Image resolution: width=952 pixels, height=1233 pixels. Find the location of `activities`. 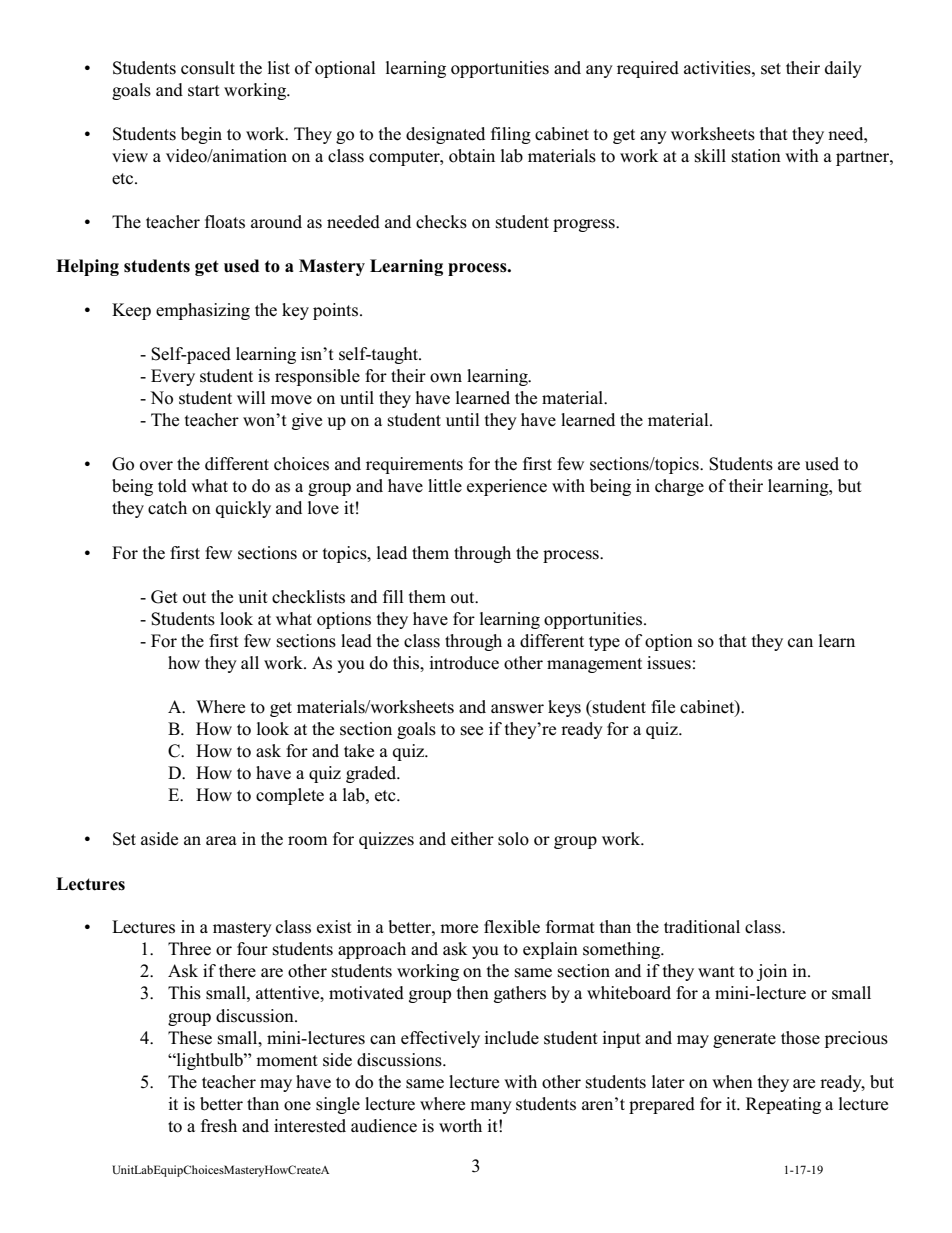

activities is located at coordinates (718, 68).
